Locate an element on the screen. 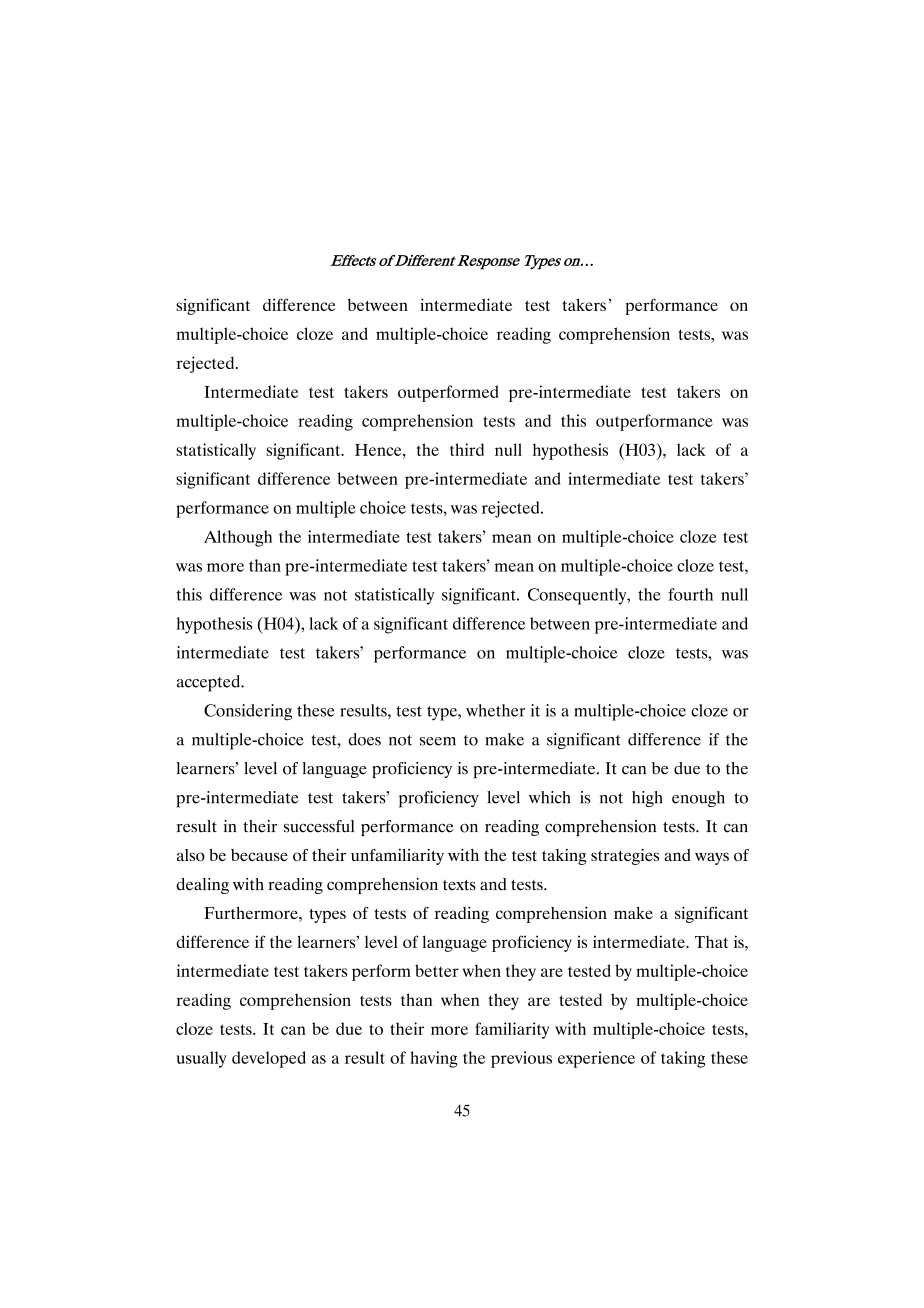 The image size is (924, 1308). fourth is located at coordinates (690, 594).
